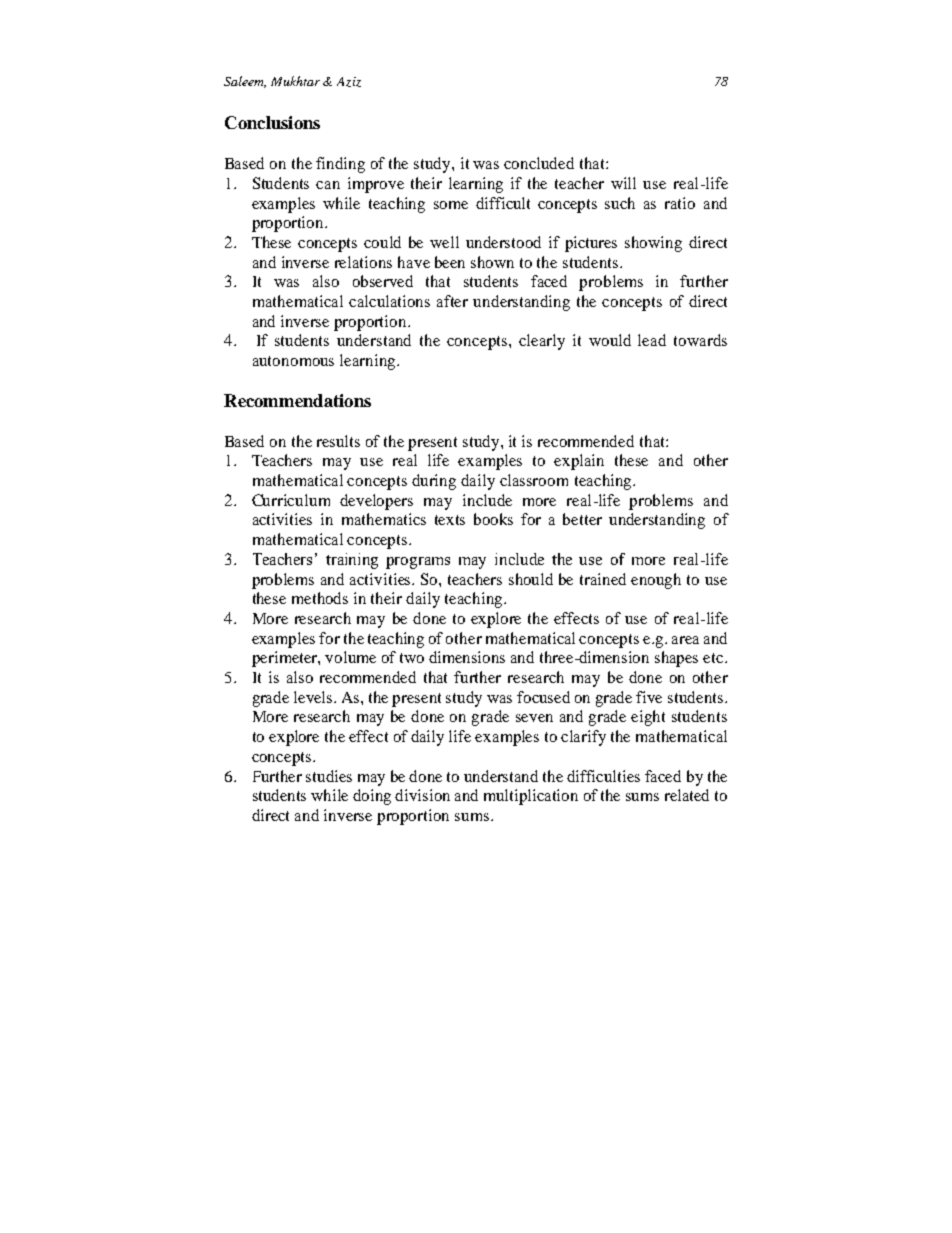 The width and height of the page is (952, 1233). What do you see at coordinates (349, 82) in the page?
I see `Aziz` at bounding box center [349, 82].
